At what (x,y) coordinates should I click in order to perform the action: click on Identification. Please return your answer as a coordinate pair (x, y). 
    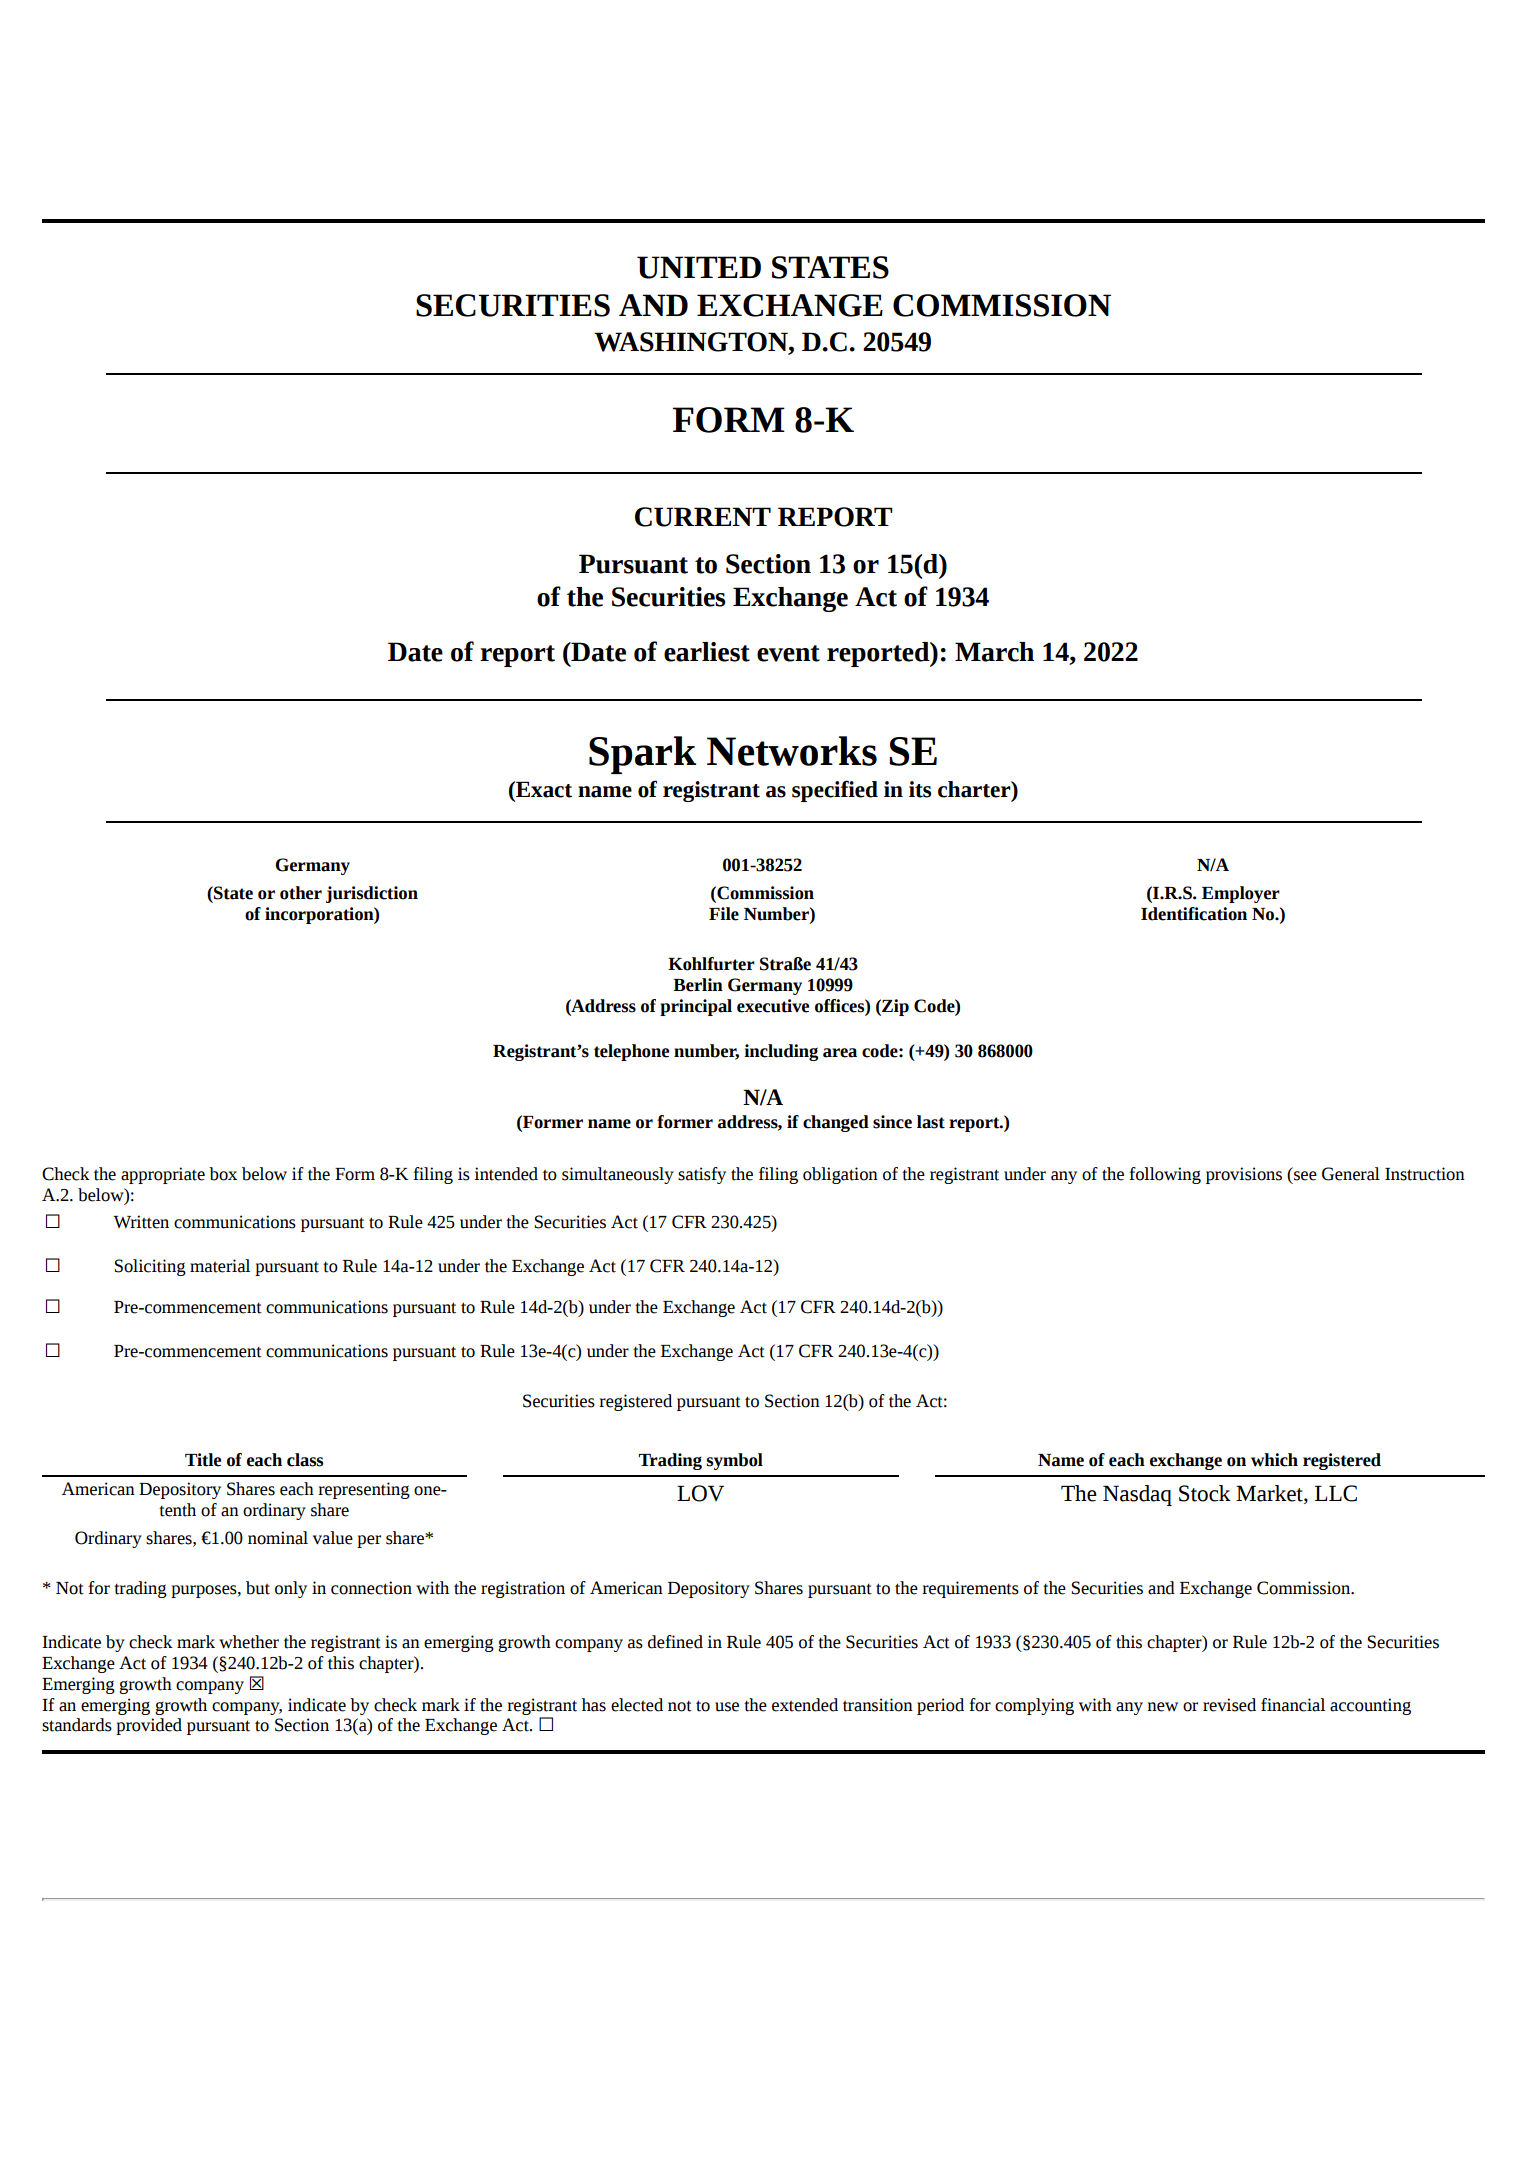
    Looking at the image, I should click on (1194, 914).
